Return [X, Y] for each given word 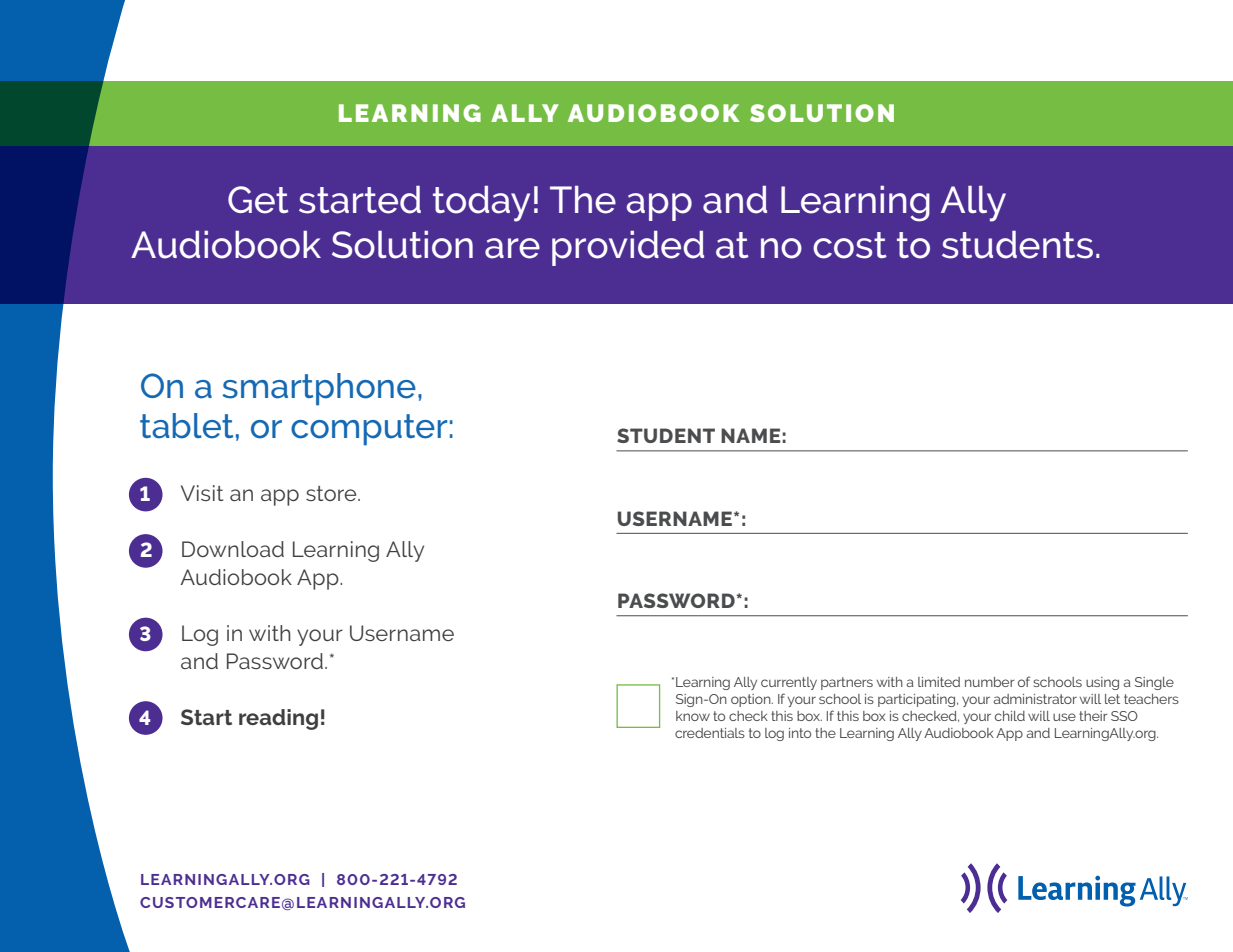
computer [369, 430]
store [332, 493]
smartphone [319, 389]
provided [628, 248]
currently [789, 683]
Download [233, 549]
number [989, 682]
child [1010, 716]
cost [850, 245]
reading [278, 719]
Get [258, 200]
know [693, 716]
